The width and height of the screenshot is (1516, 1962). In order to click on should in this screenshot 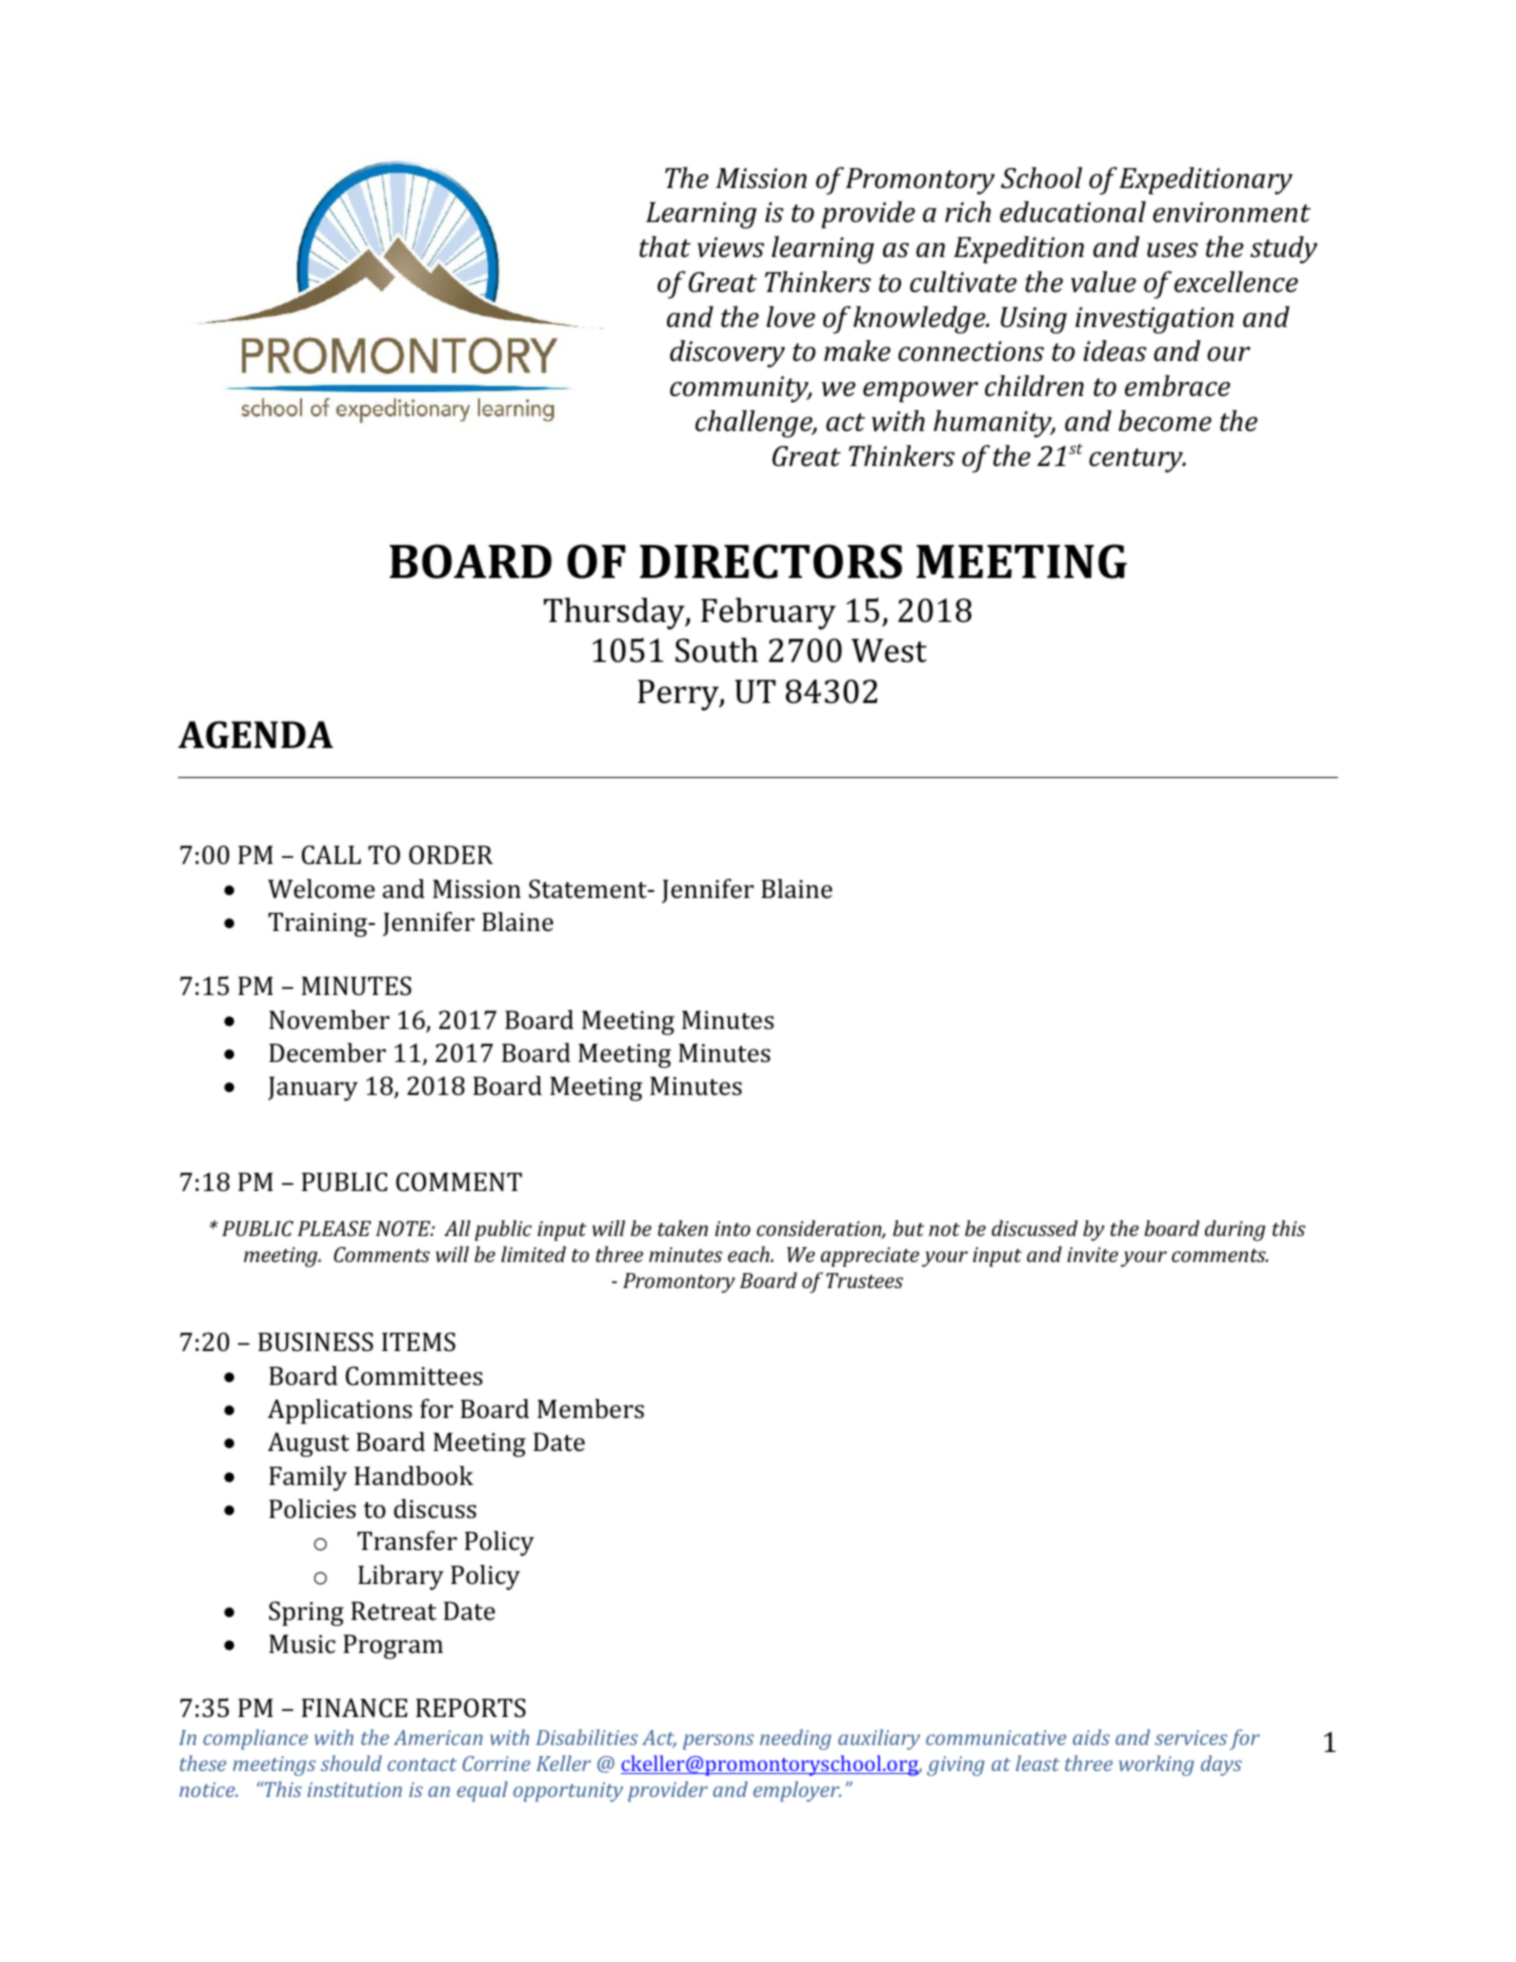, I will do `click(351, 1763)`.
